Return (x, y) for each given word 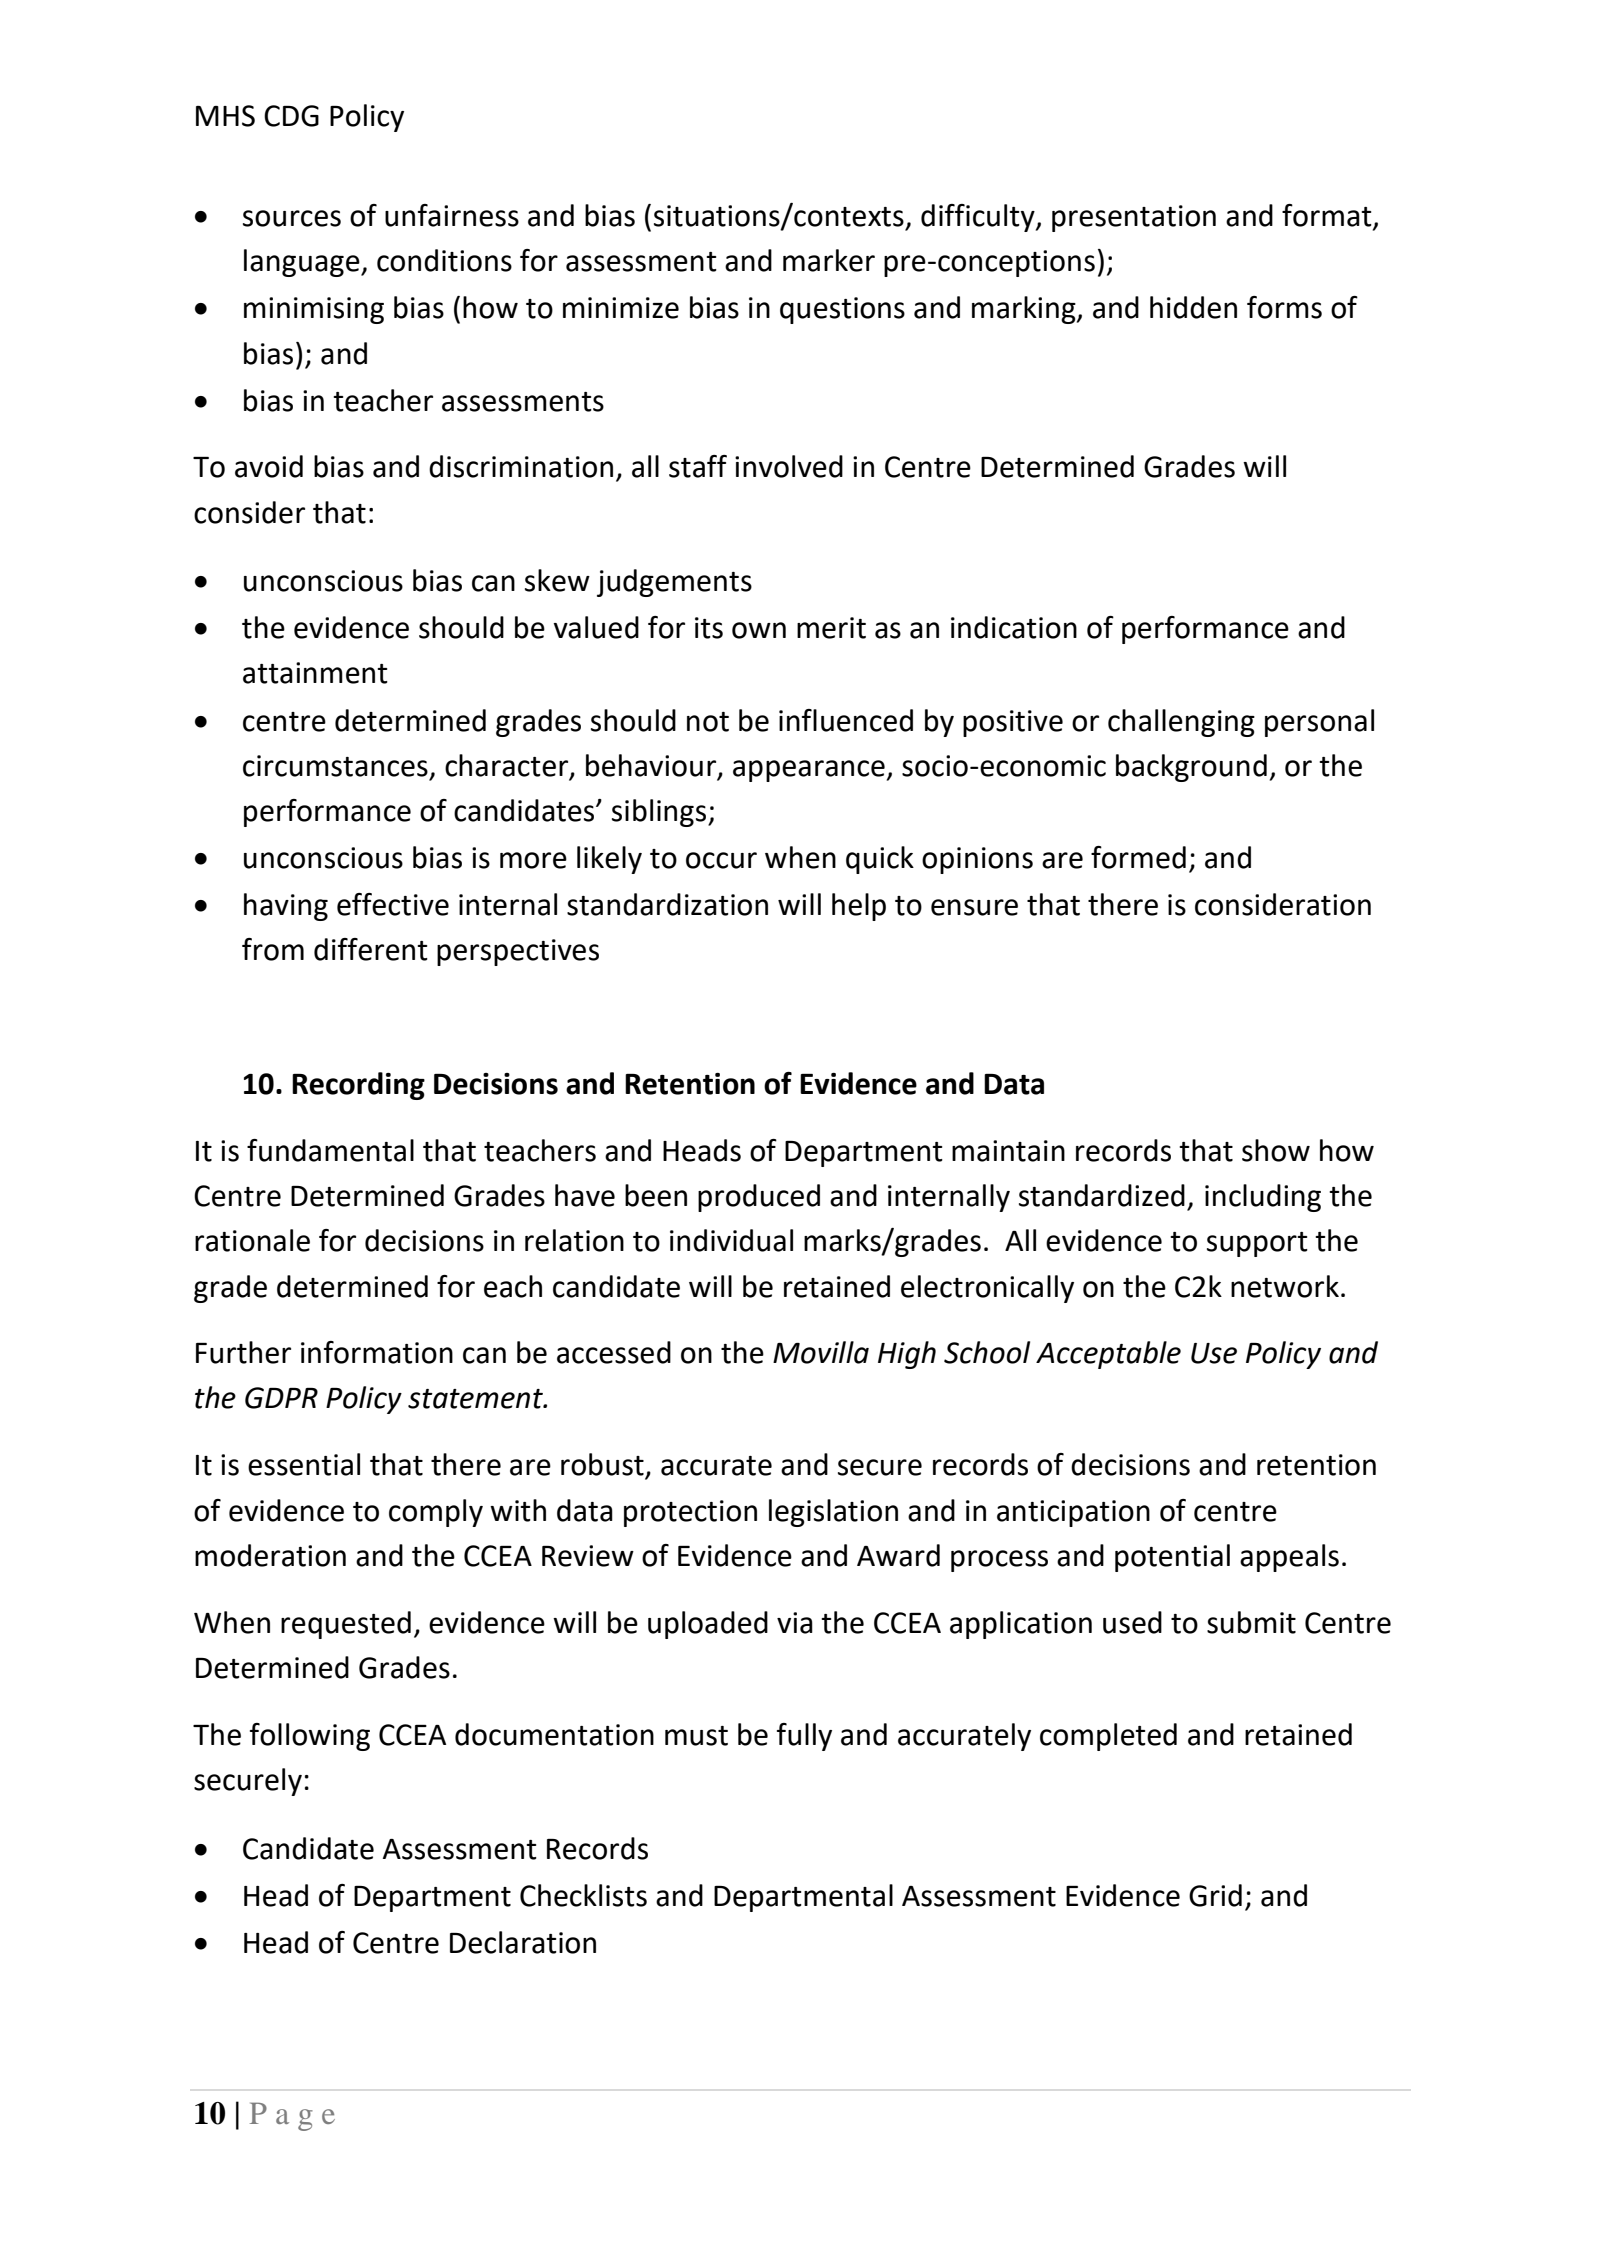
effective (393, 904)
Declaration (523, 1942)
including (1263, 1198)
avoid (269, 466)
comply (436, 1513)
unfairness (452, 215)
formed (1138, 857)
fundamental (330, 1150)
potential (1172, 1558)
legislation (833, 1513)
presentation (1134, 218)
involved (789, 466)
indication (1014, 627)
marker (829, 260)
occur (721, 860)
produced (759, 1198)
